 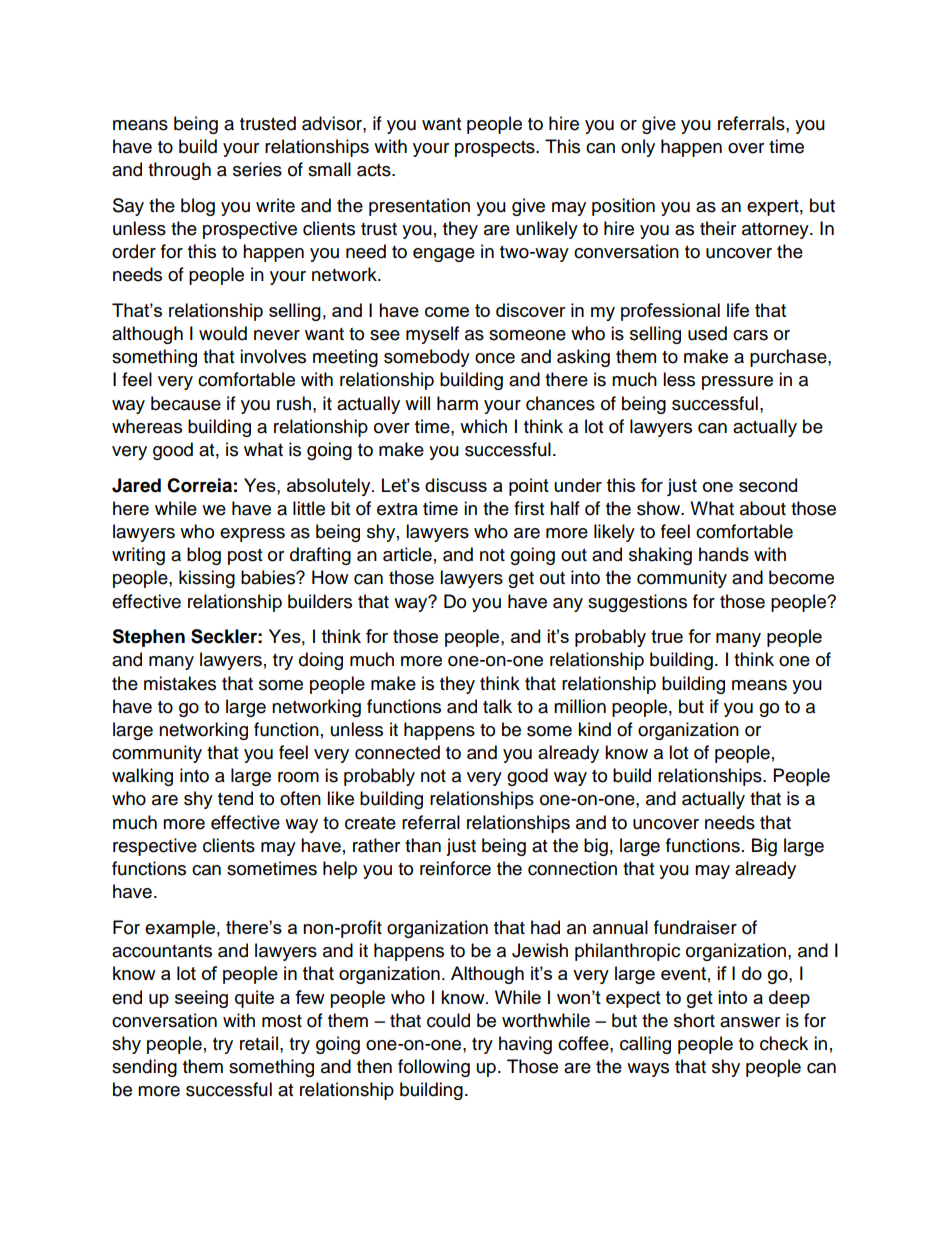 What do you see at coordinates (407, 554) in the document?
I see `article` at bounding box center [407, 554].
